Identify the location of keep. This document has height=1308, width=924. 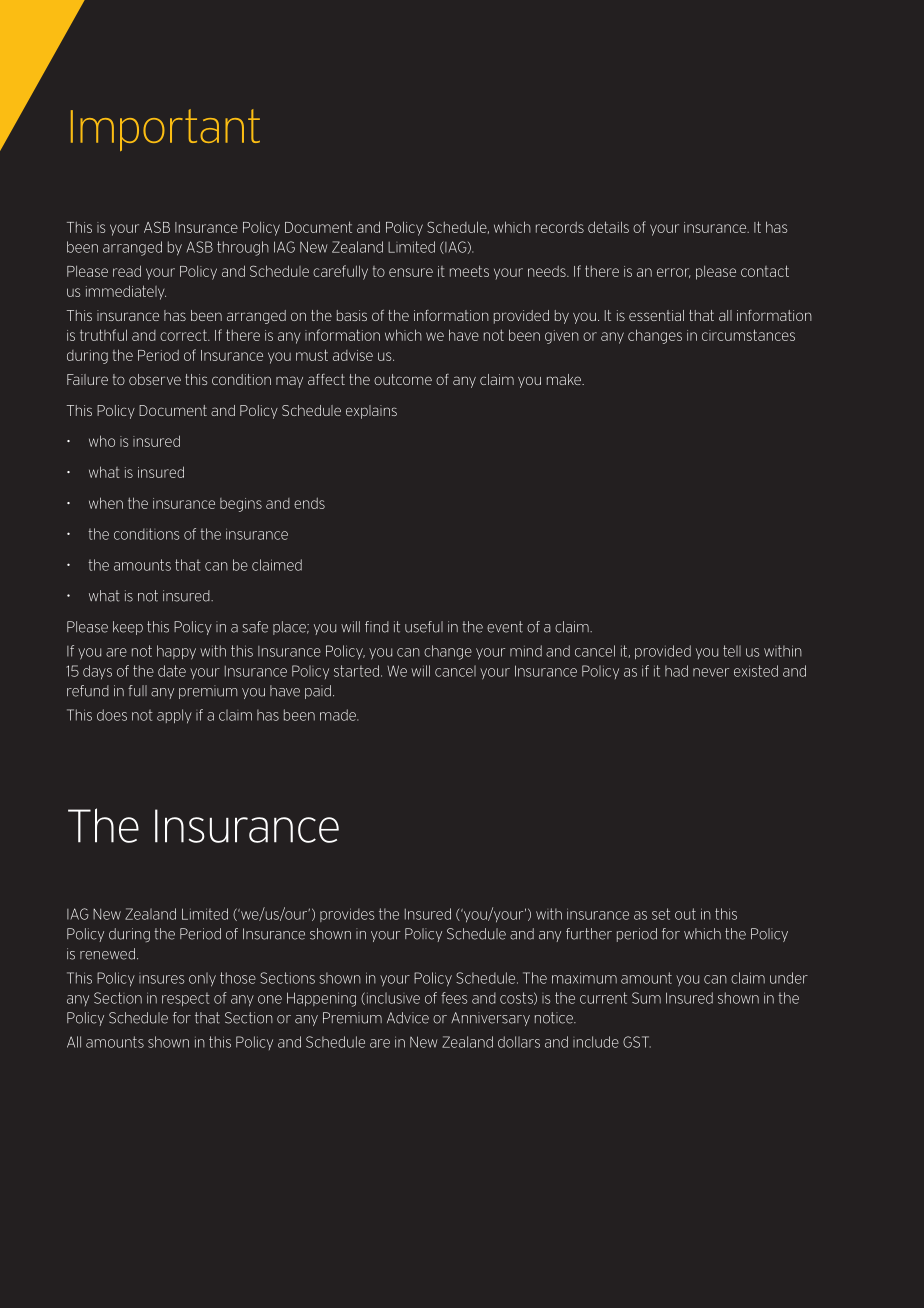
(128, 628).
